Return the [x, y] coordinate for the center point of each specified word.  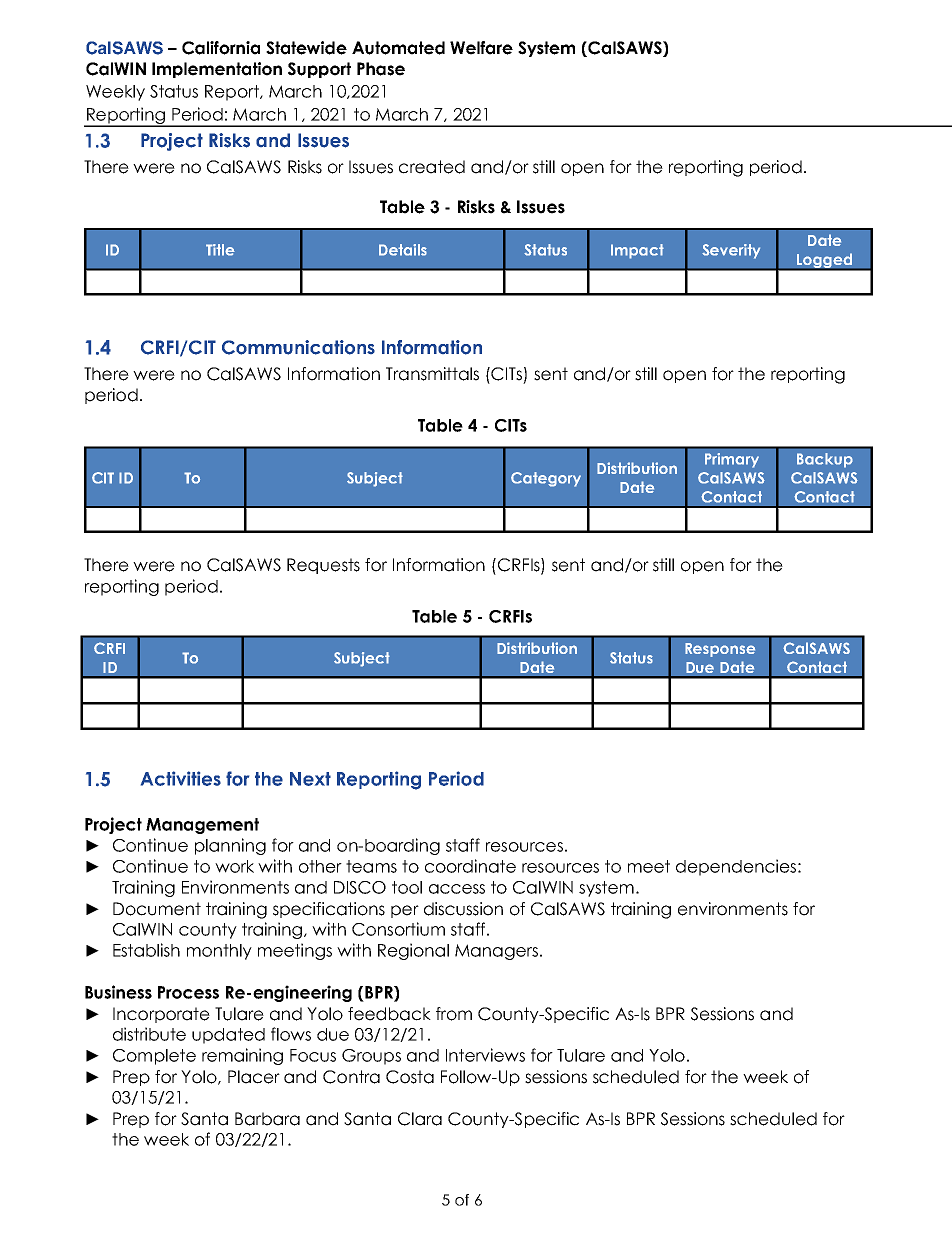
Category [546, 479]
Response [720, 650]
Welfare [481, 48]
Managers [496, 952]
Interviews [485, 1055]
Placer [254, 1077]
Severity [731, 251]
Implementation [217, 70]
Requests [323, 566]
